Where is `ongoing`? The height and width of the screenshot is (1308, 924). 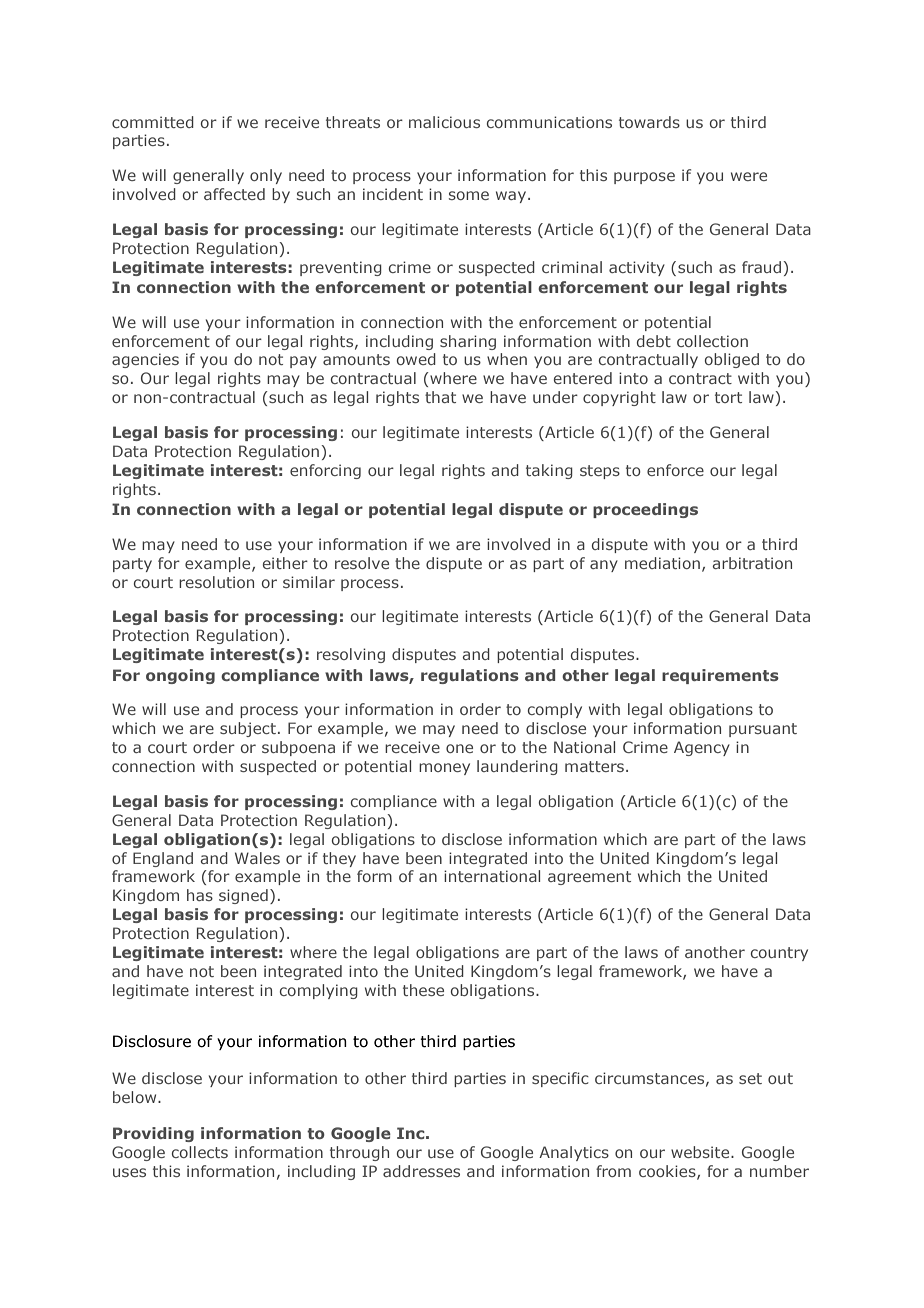 ongoing is located at coordinates (180, 676).
